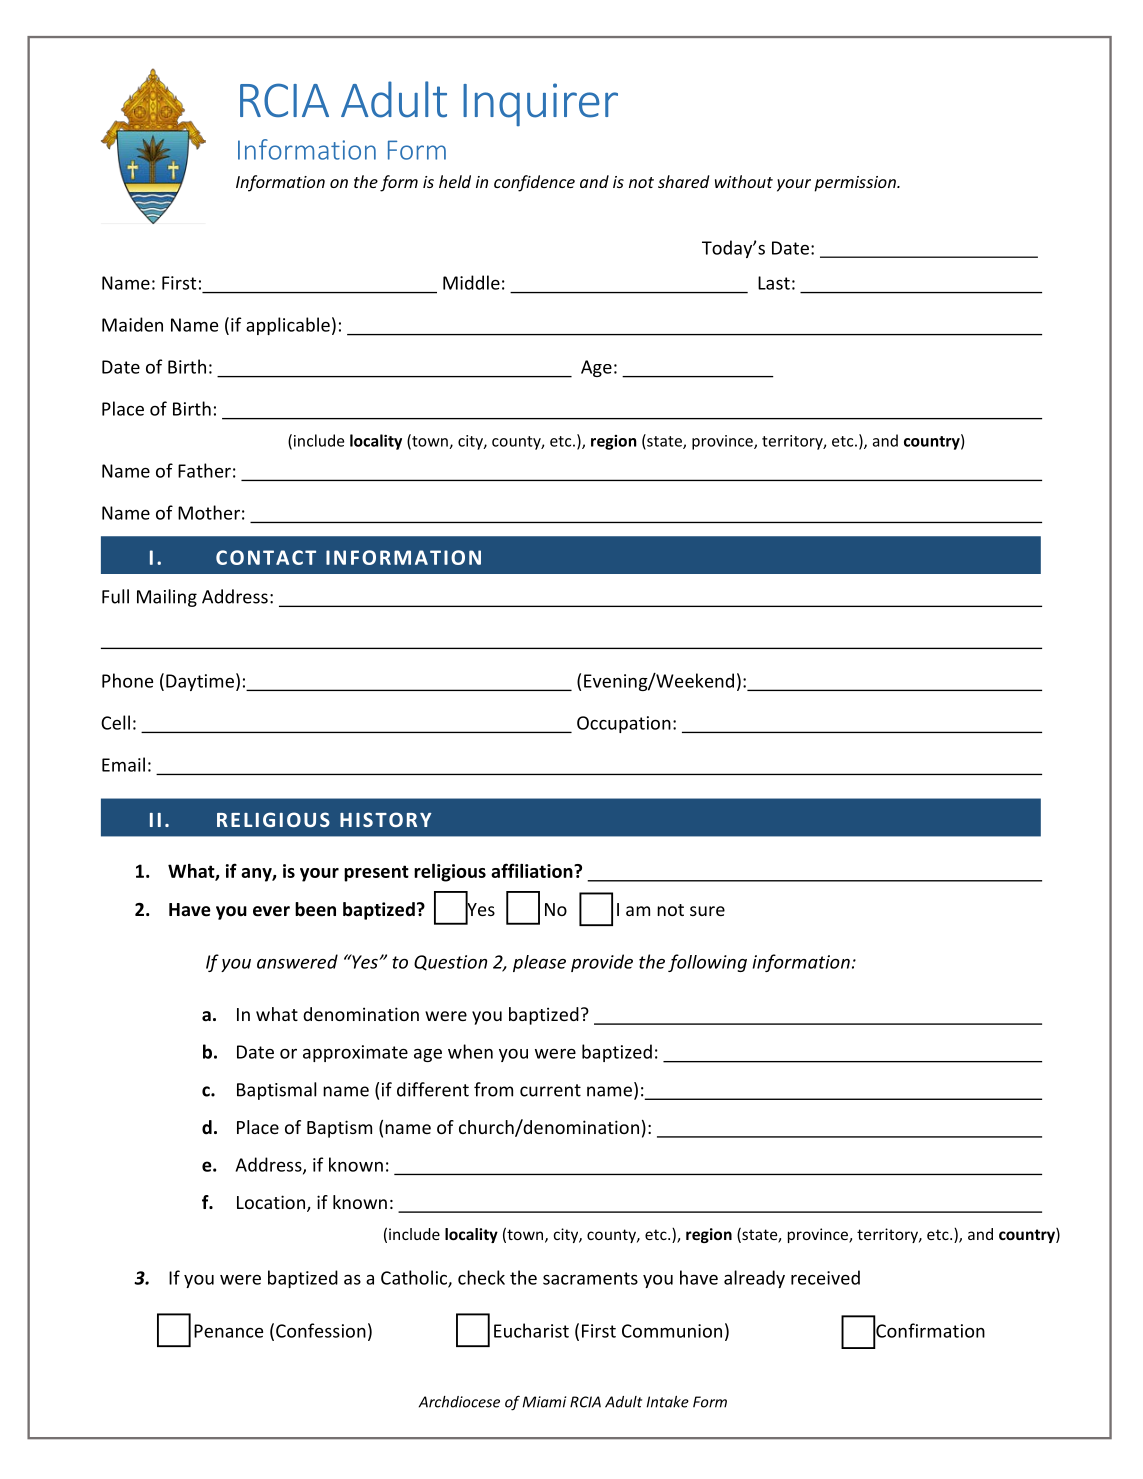  What do you see at coordinates (744, 181) in the document?
I see `without` at bounding box center [744, 181].
